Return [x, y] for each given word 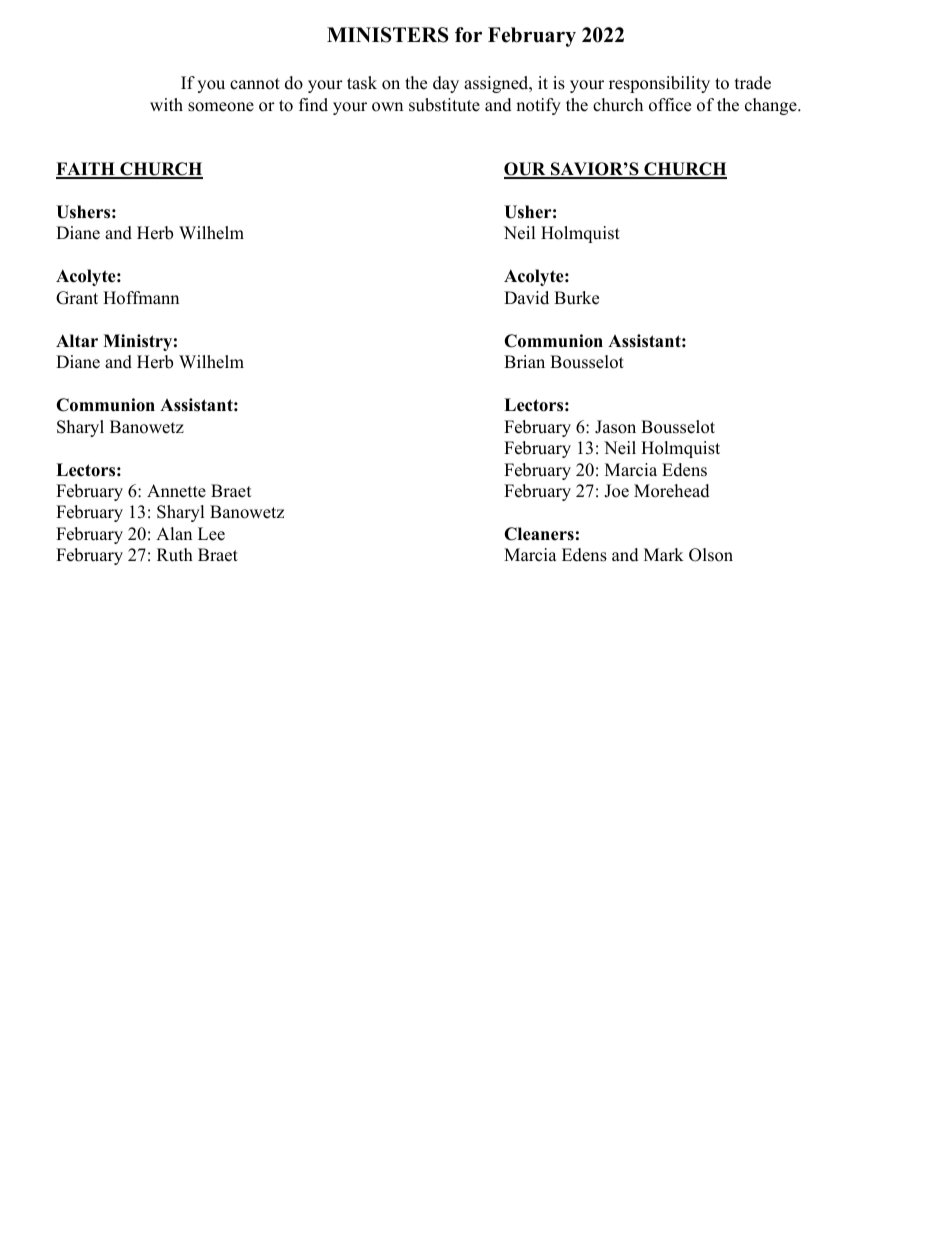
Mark [664, 554]
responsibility [659, 84]
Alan [174, 533]
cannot [255, 84]
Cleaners [539, 534]
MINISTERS [387, 35]
